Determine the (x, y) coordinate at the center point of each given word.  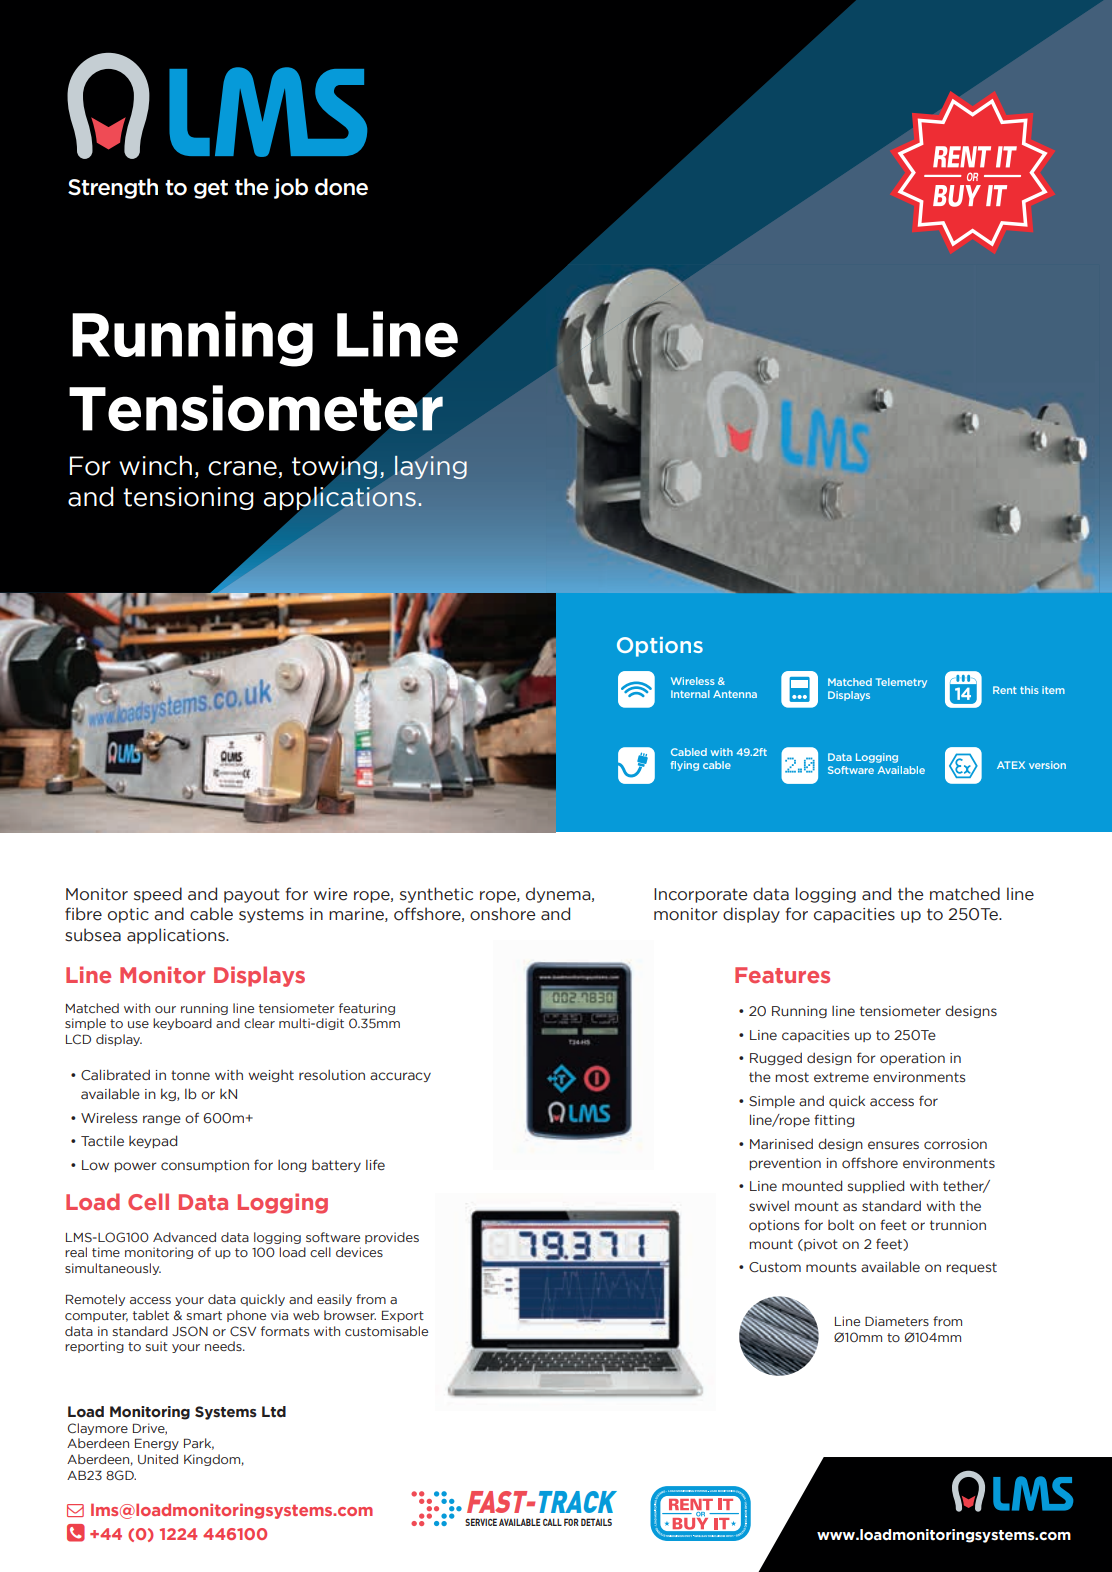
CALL (552, 1522)
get (211, 189)
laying (431, 467)
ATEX (1011, 765)
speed (158, 895)
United (158, 1459)
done (341, 187)
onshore (502, 914)
